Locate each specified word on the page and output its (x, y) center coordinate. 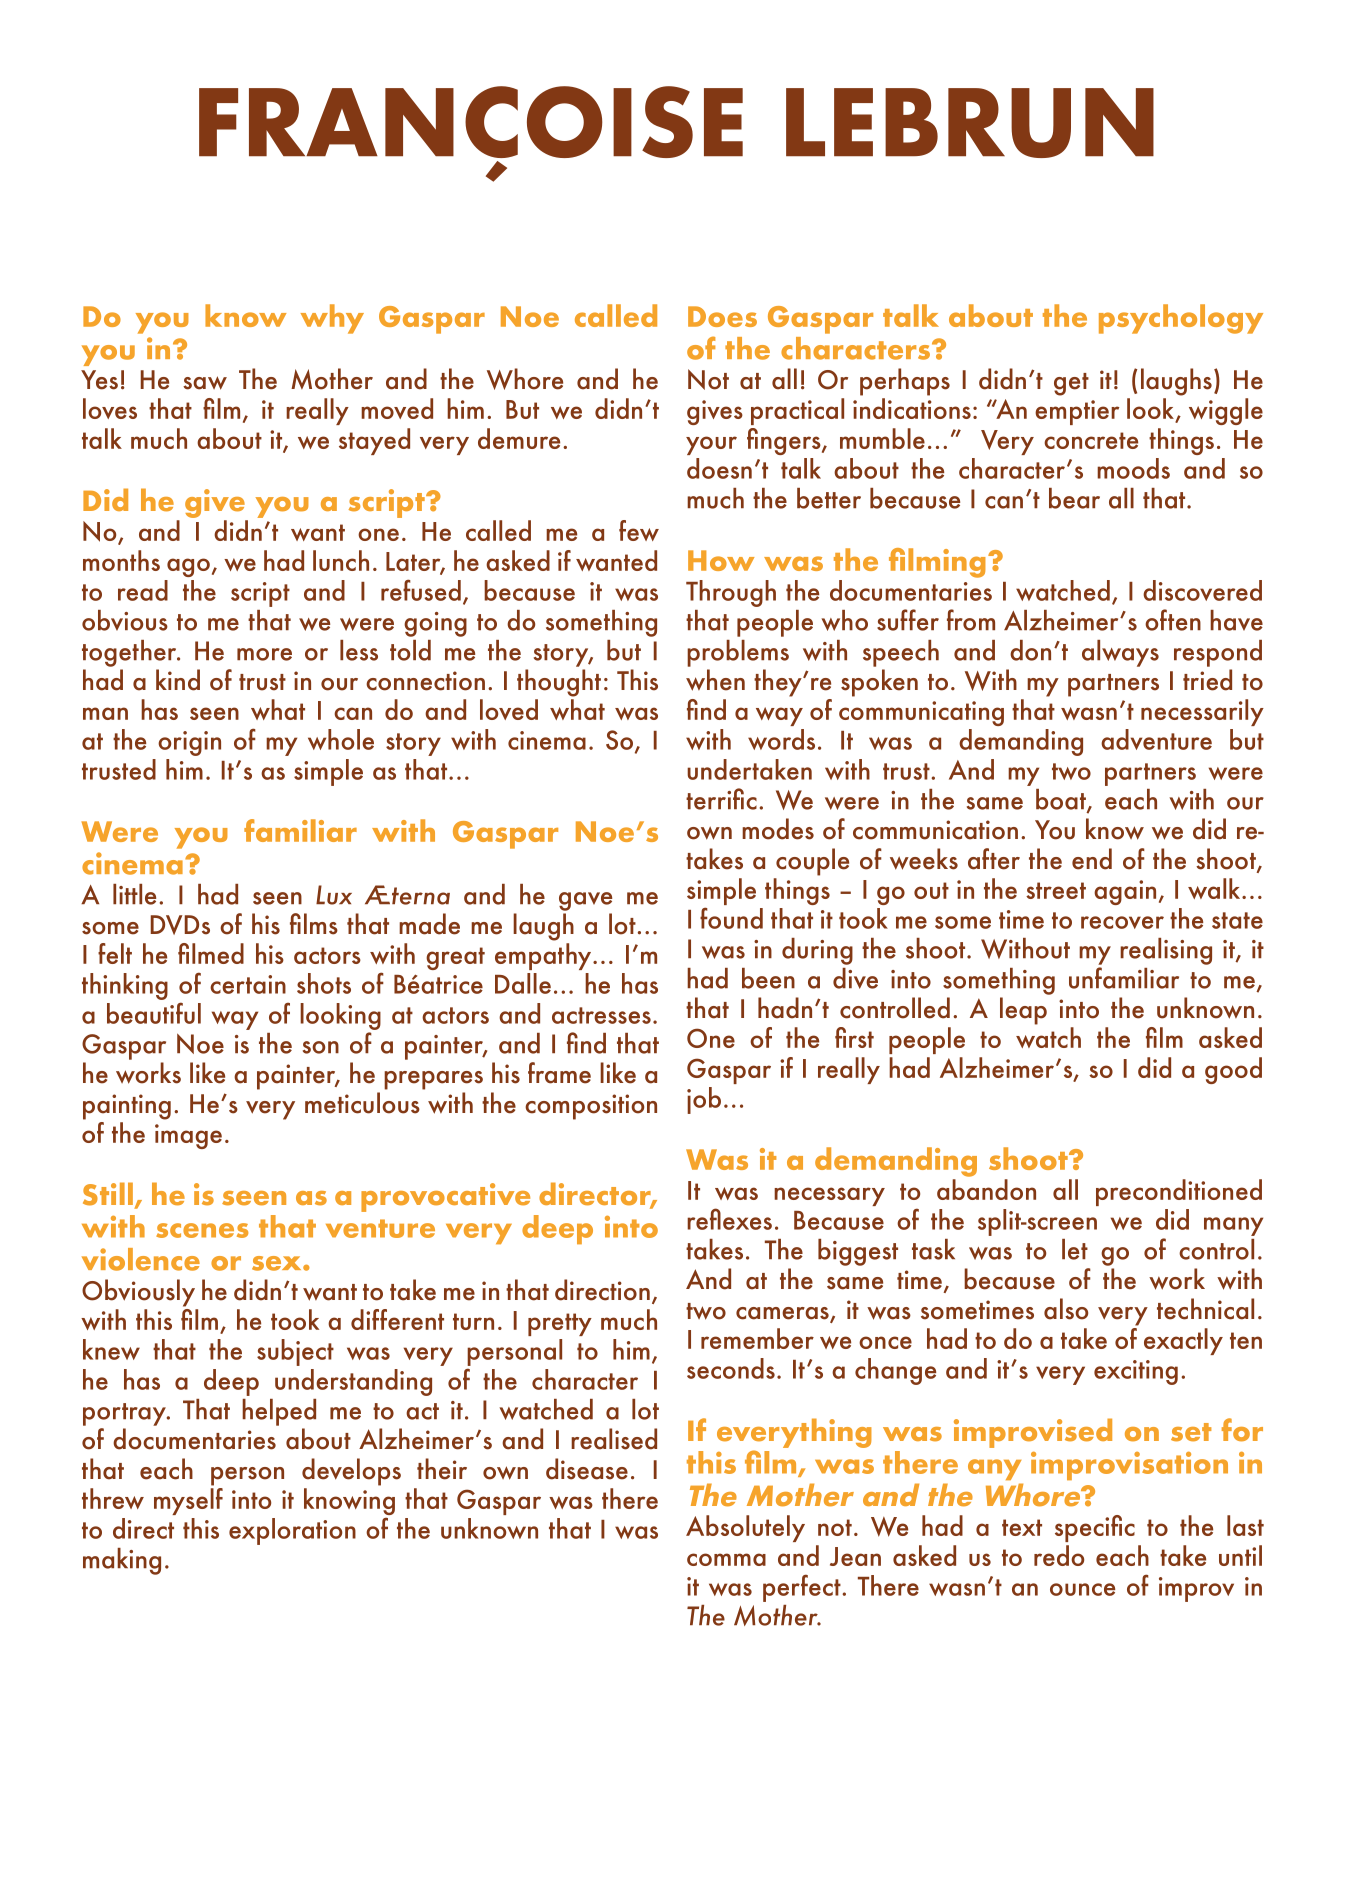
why (332, 319)
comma (726, 1559)
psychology (1181, 319)
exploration (292, 1531)
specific (1095, 1528)
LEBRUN (970, 123)
